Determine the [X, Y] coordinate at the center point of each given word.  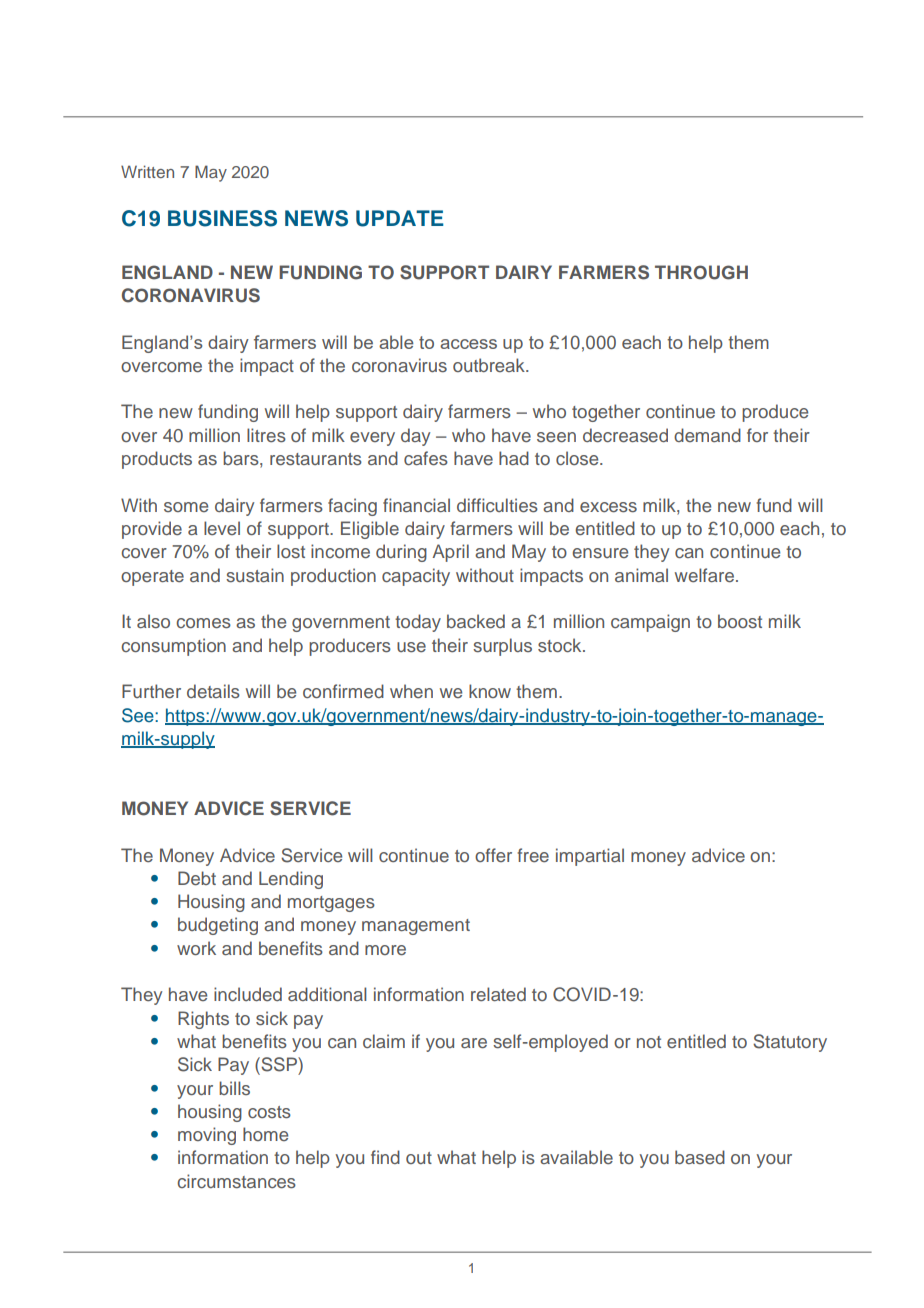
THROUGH [701, 272]
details [213, 691]
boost [740, 621]
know [490, 691]
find [385, 1157]
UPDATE [399, 218]
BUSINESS [222, 218]
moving [207, 1136]
